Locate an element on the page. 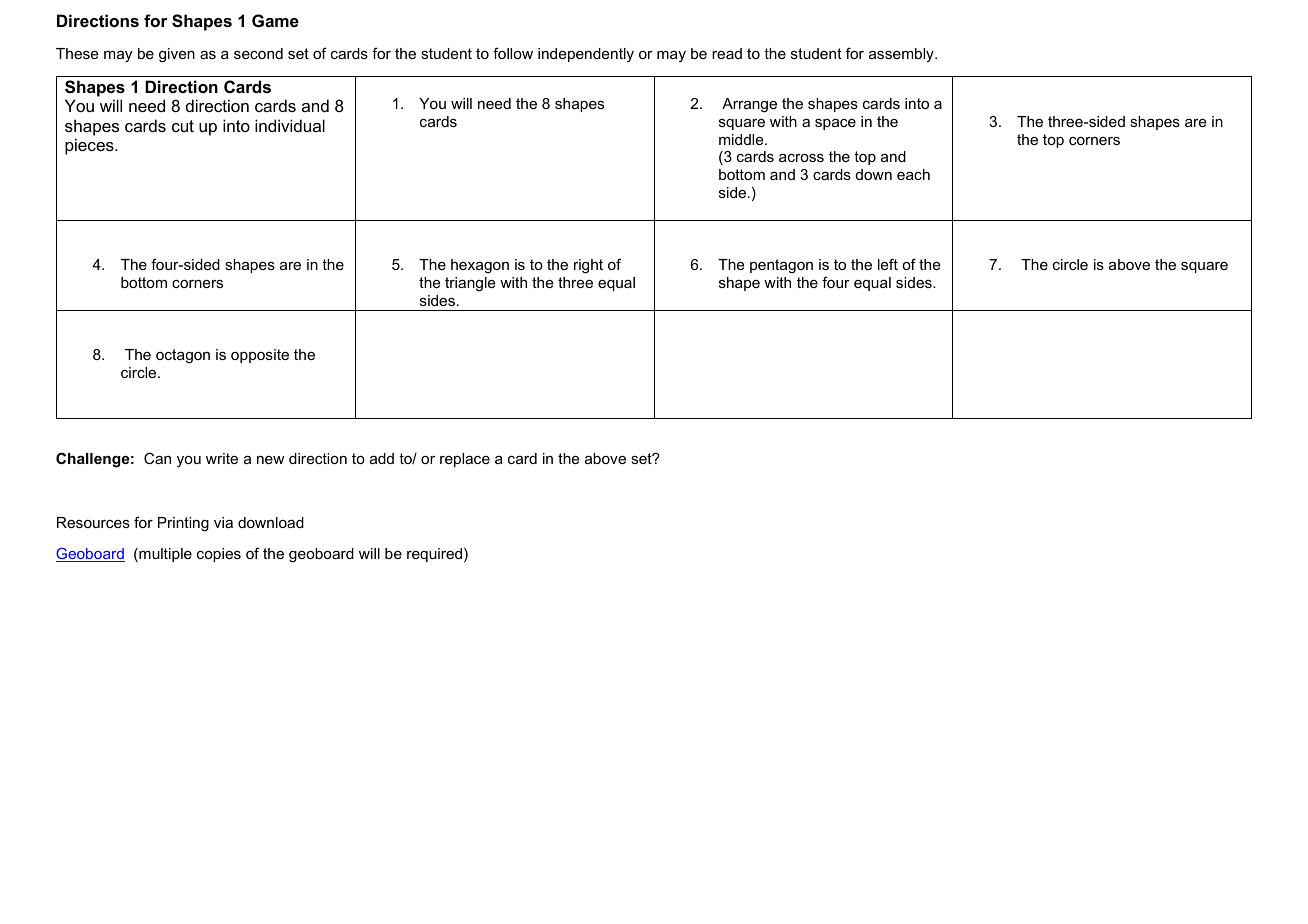 This image has width=1308, height=924. across is located at coordinates (801, 158).
